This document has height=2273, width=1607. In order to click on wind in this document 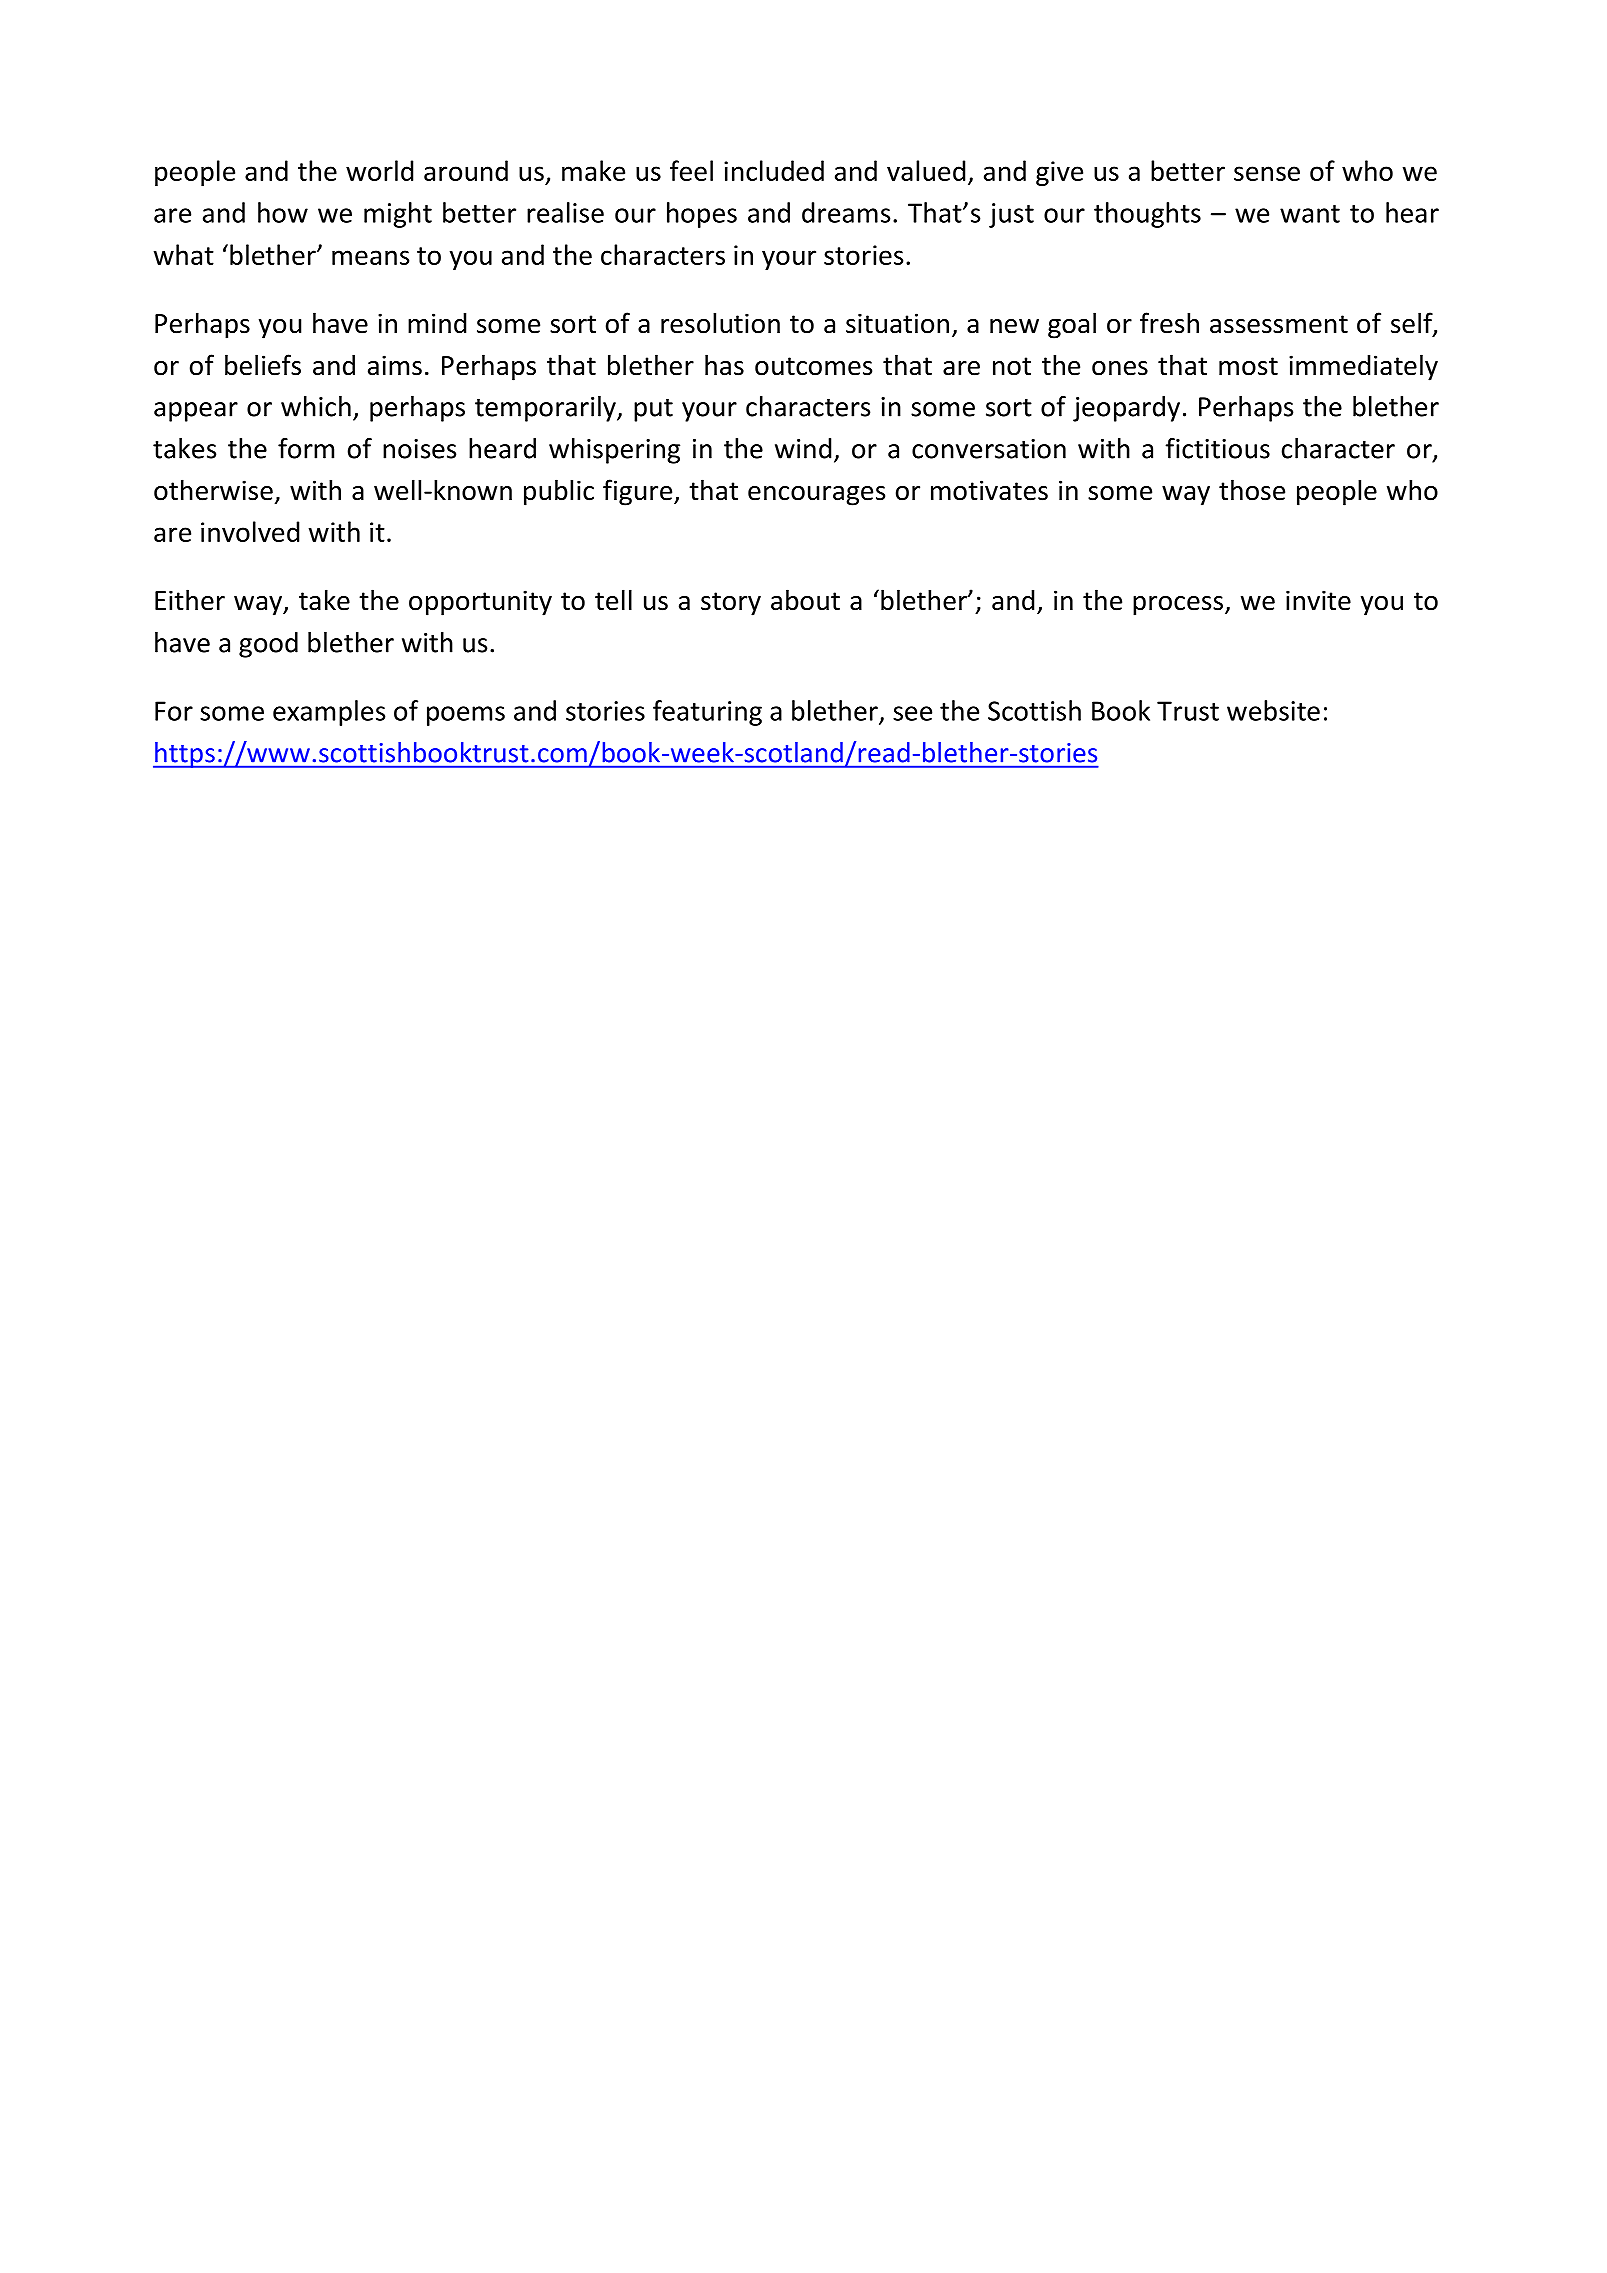, I will do `click(803, 448)`.
